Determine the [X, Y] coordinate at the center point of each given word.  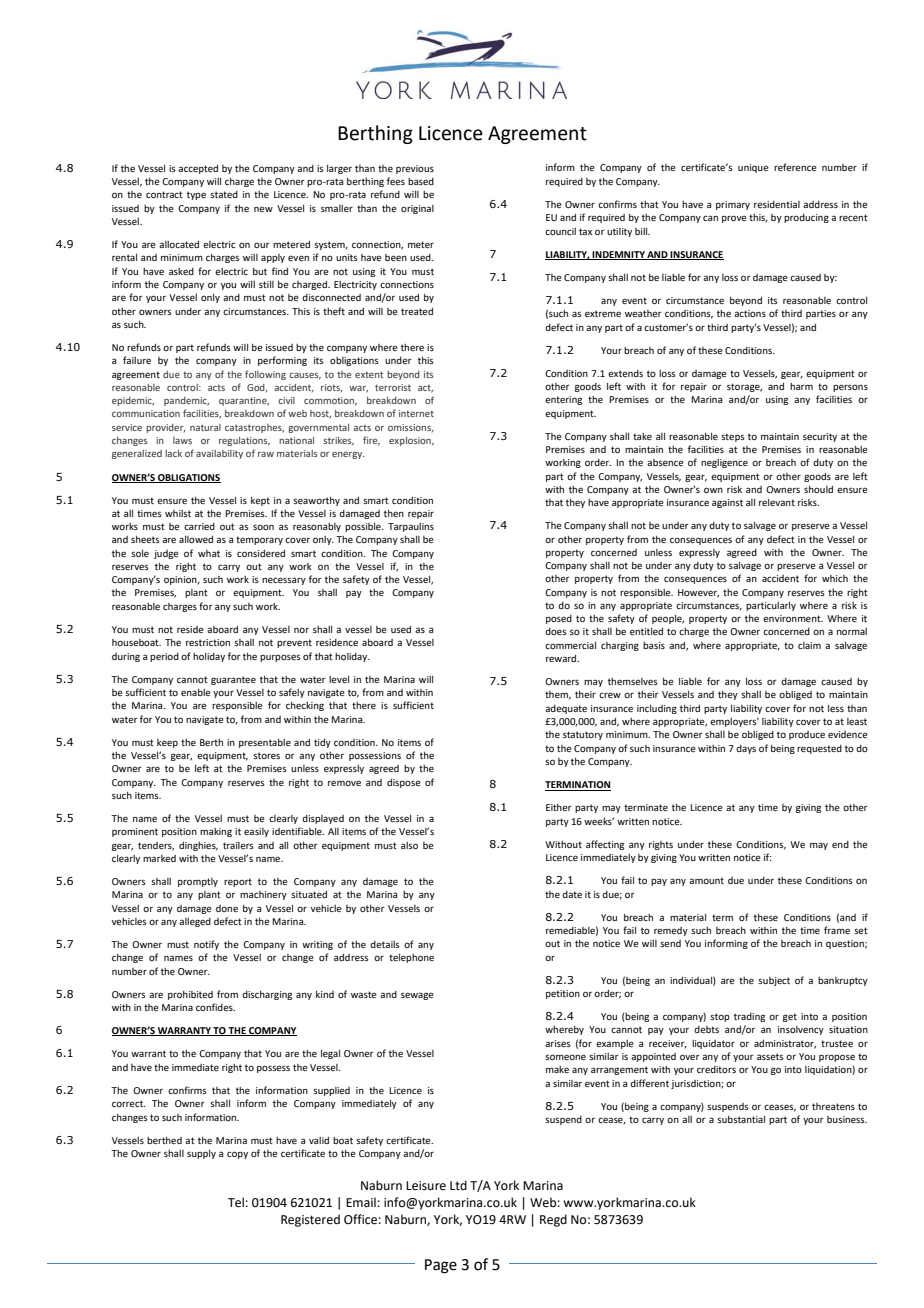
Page [441, 1266]
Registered [310, 1220]
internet [416, 413]
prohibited [190, 995]
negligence [724, 463]
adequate [566, 709]
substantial [741, 1119]
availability [219, 454]
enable [196, 692]
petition [563, 994]
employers [734, 722]
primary [733, 205]
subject [774, 981]
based [421, 181]
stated [224, 194]
